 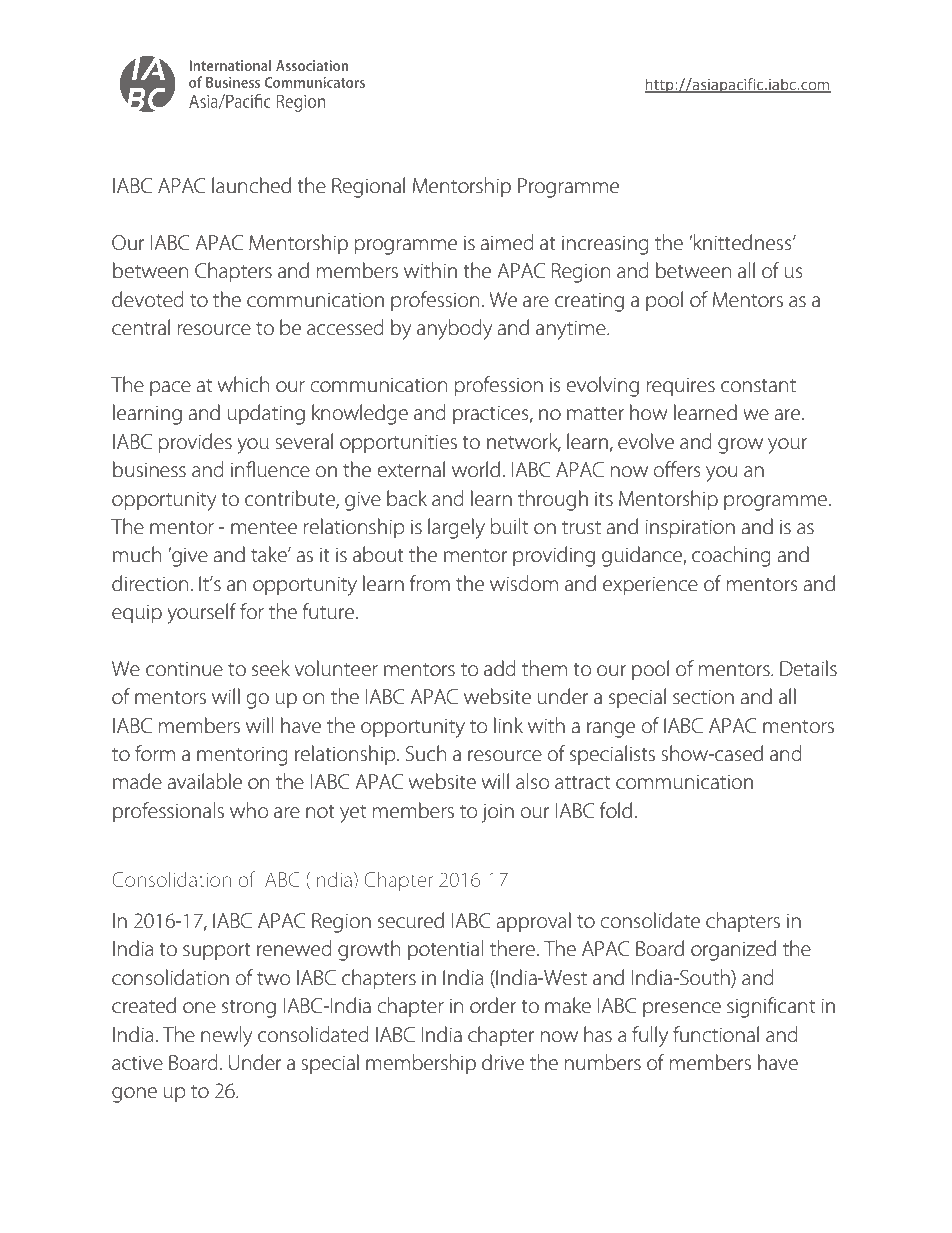 What do you see at coordinates (616, 810) in the screenshot?
I see `fold` at bounding box center [616, 810].
